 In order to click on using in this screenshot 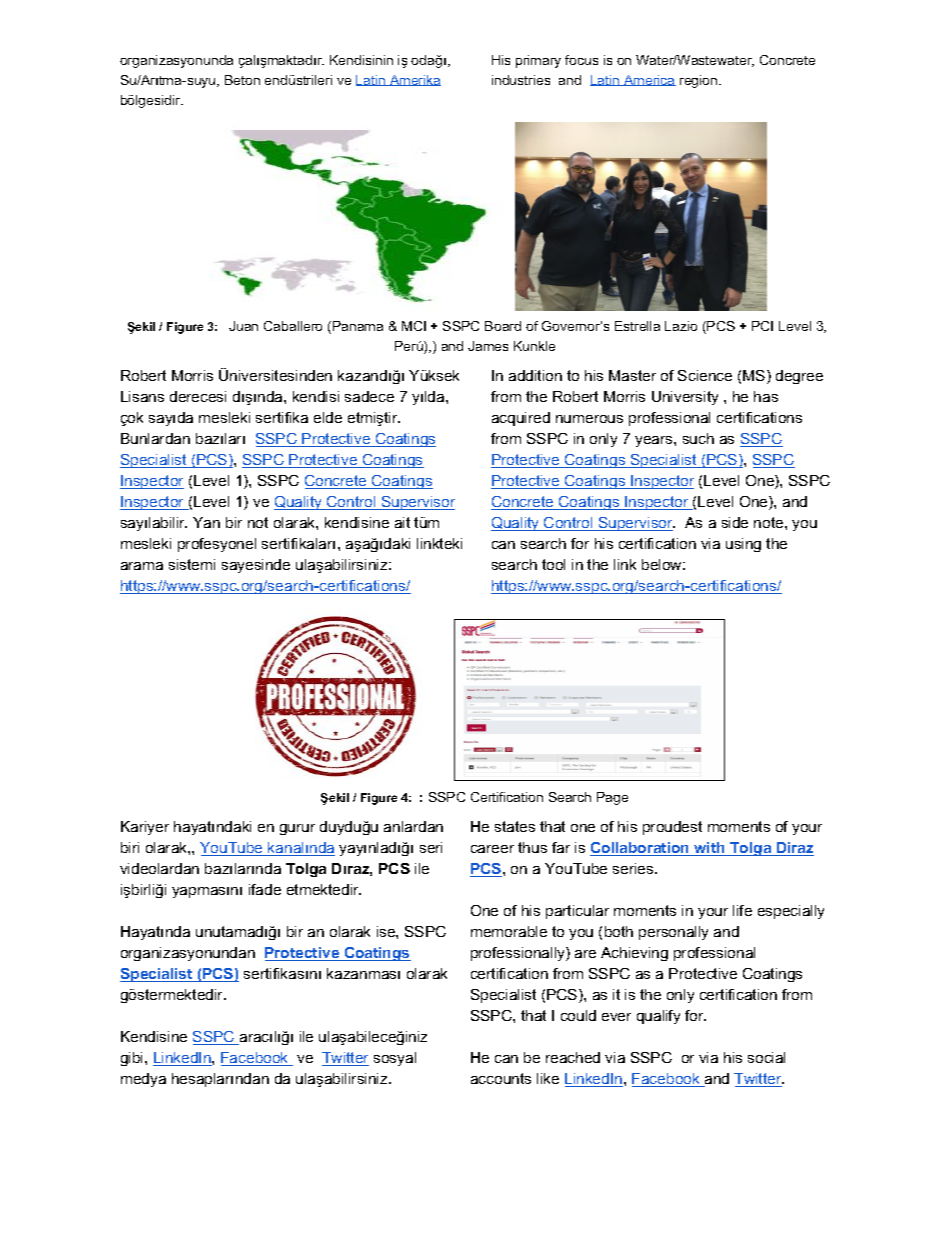, I will do `click(743, 545)`.
